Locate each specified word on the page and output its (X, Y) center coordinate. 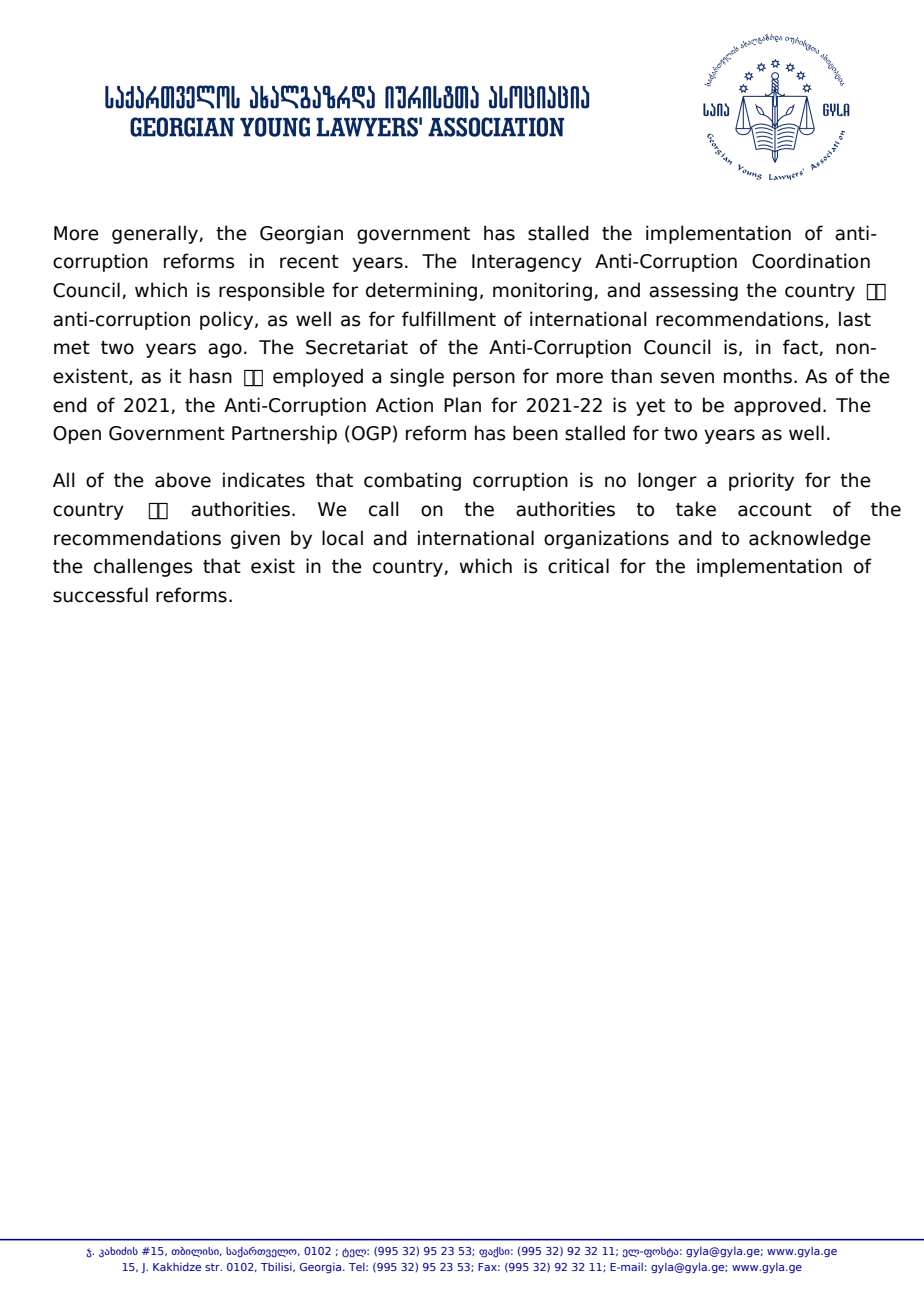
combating (412, 481)
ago (225, 350)
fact (801, 347)
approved (777, 406)
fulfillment (449, 319)
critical (578, 566)
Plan (462, 405)
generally (156, 234)
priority (761, 481)
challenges (143, 567)
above (183, 480)
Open (77, 435)
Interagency (527, 263)
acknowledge (810, 539)
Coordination (811, 261)
